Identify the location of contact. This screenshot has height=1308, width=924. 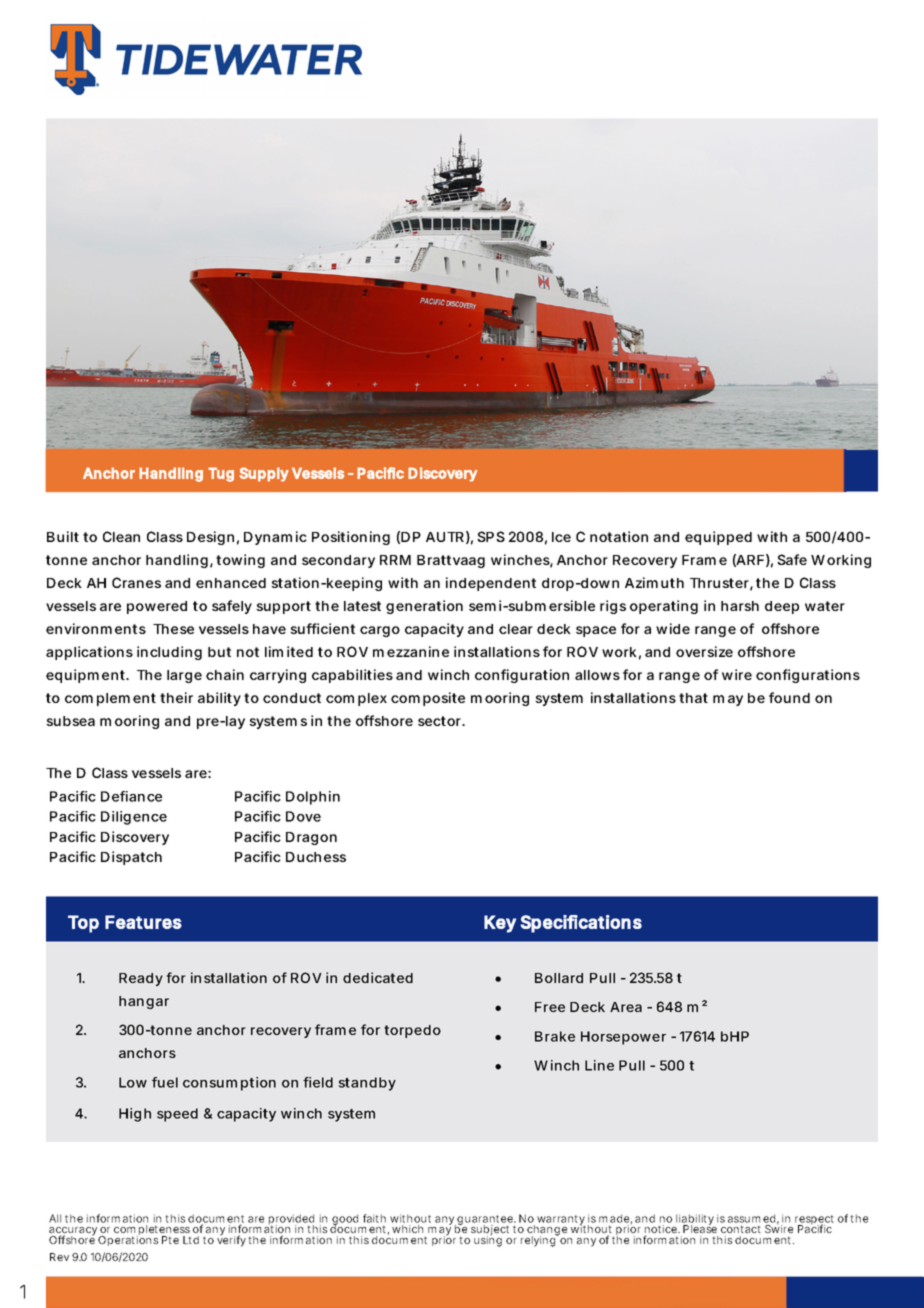
(741, 1229).
